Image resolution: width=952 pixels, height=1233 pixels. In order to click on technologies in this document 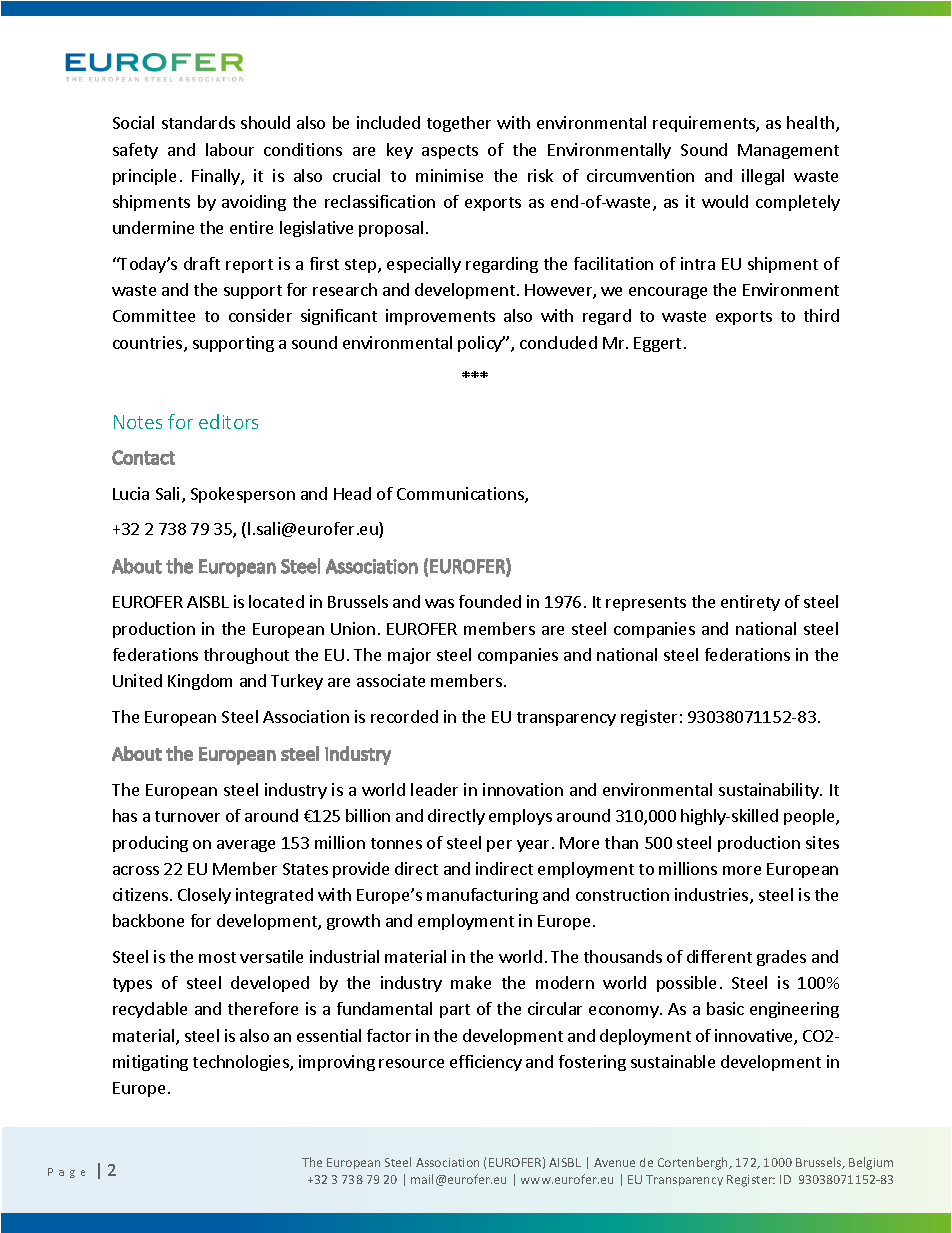, I will do `click(242, 1063)`.
